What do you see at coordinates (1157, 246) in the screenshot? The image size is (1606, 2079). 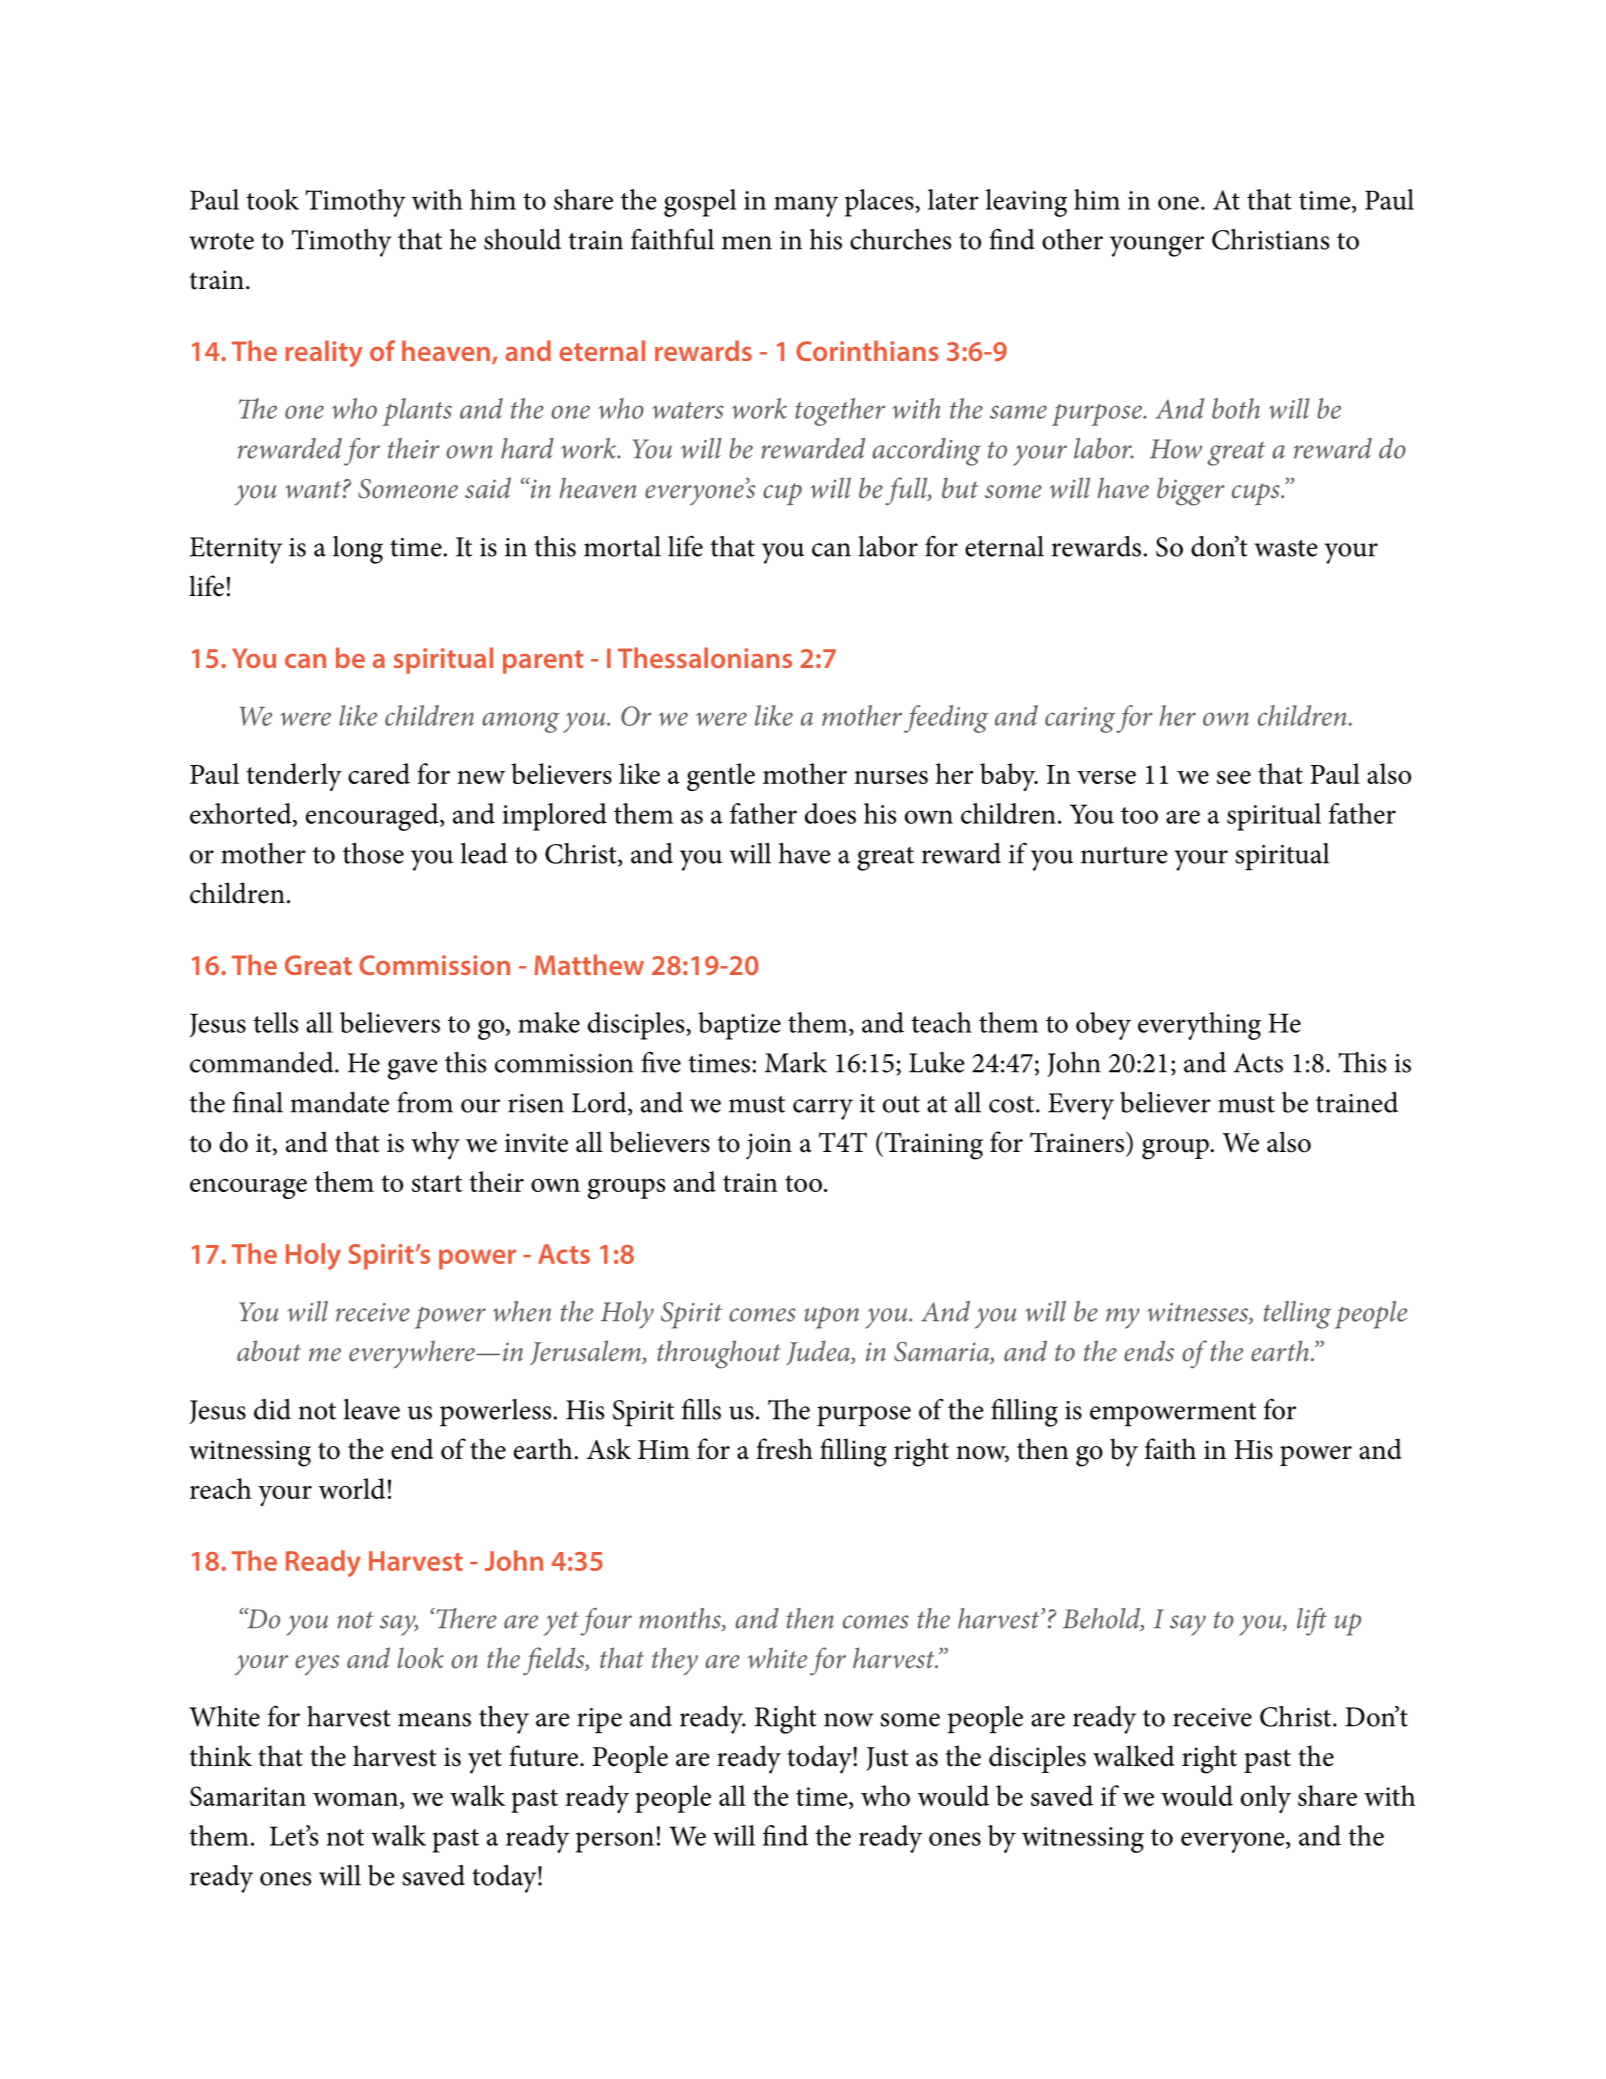 I see `younger` at bounding box center [1157, 246].
